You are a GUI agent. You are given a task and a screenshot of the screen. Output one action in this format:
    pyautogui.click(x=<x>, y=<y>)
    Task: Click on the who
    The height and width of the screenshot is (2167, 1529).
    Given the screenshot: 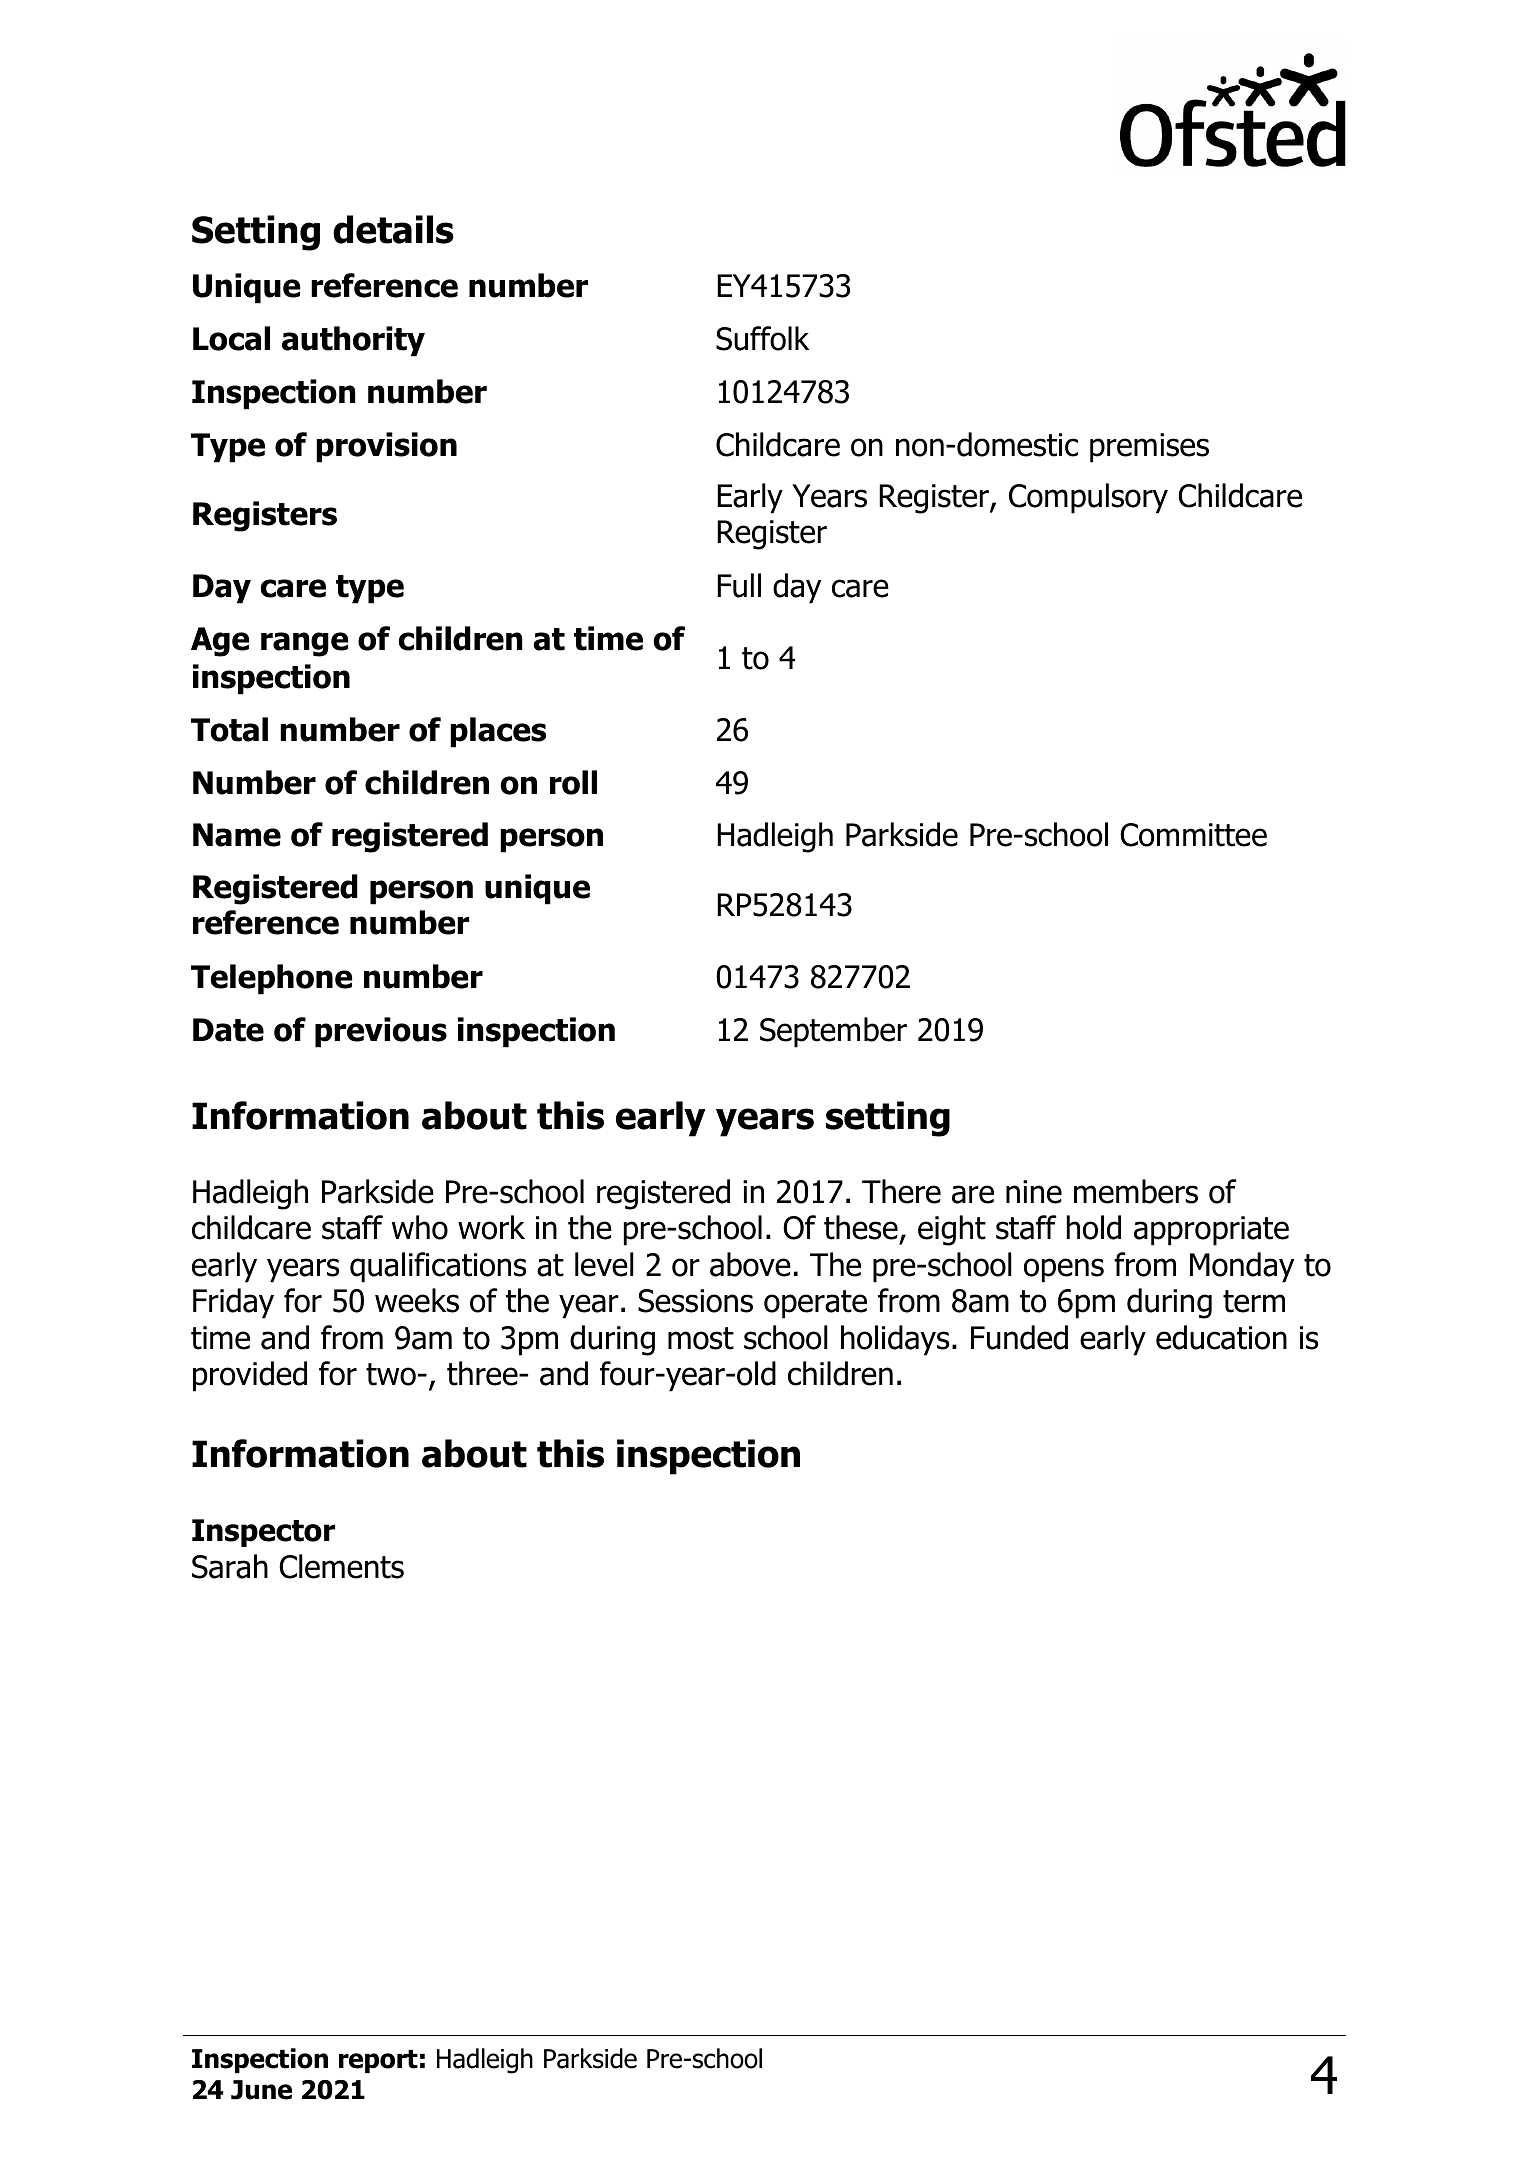 What is the action you would take?
    pyautogui.click(x=420, y=1227)
